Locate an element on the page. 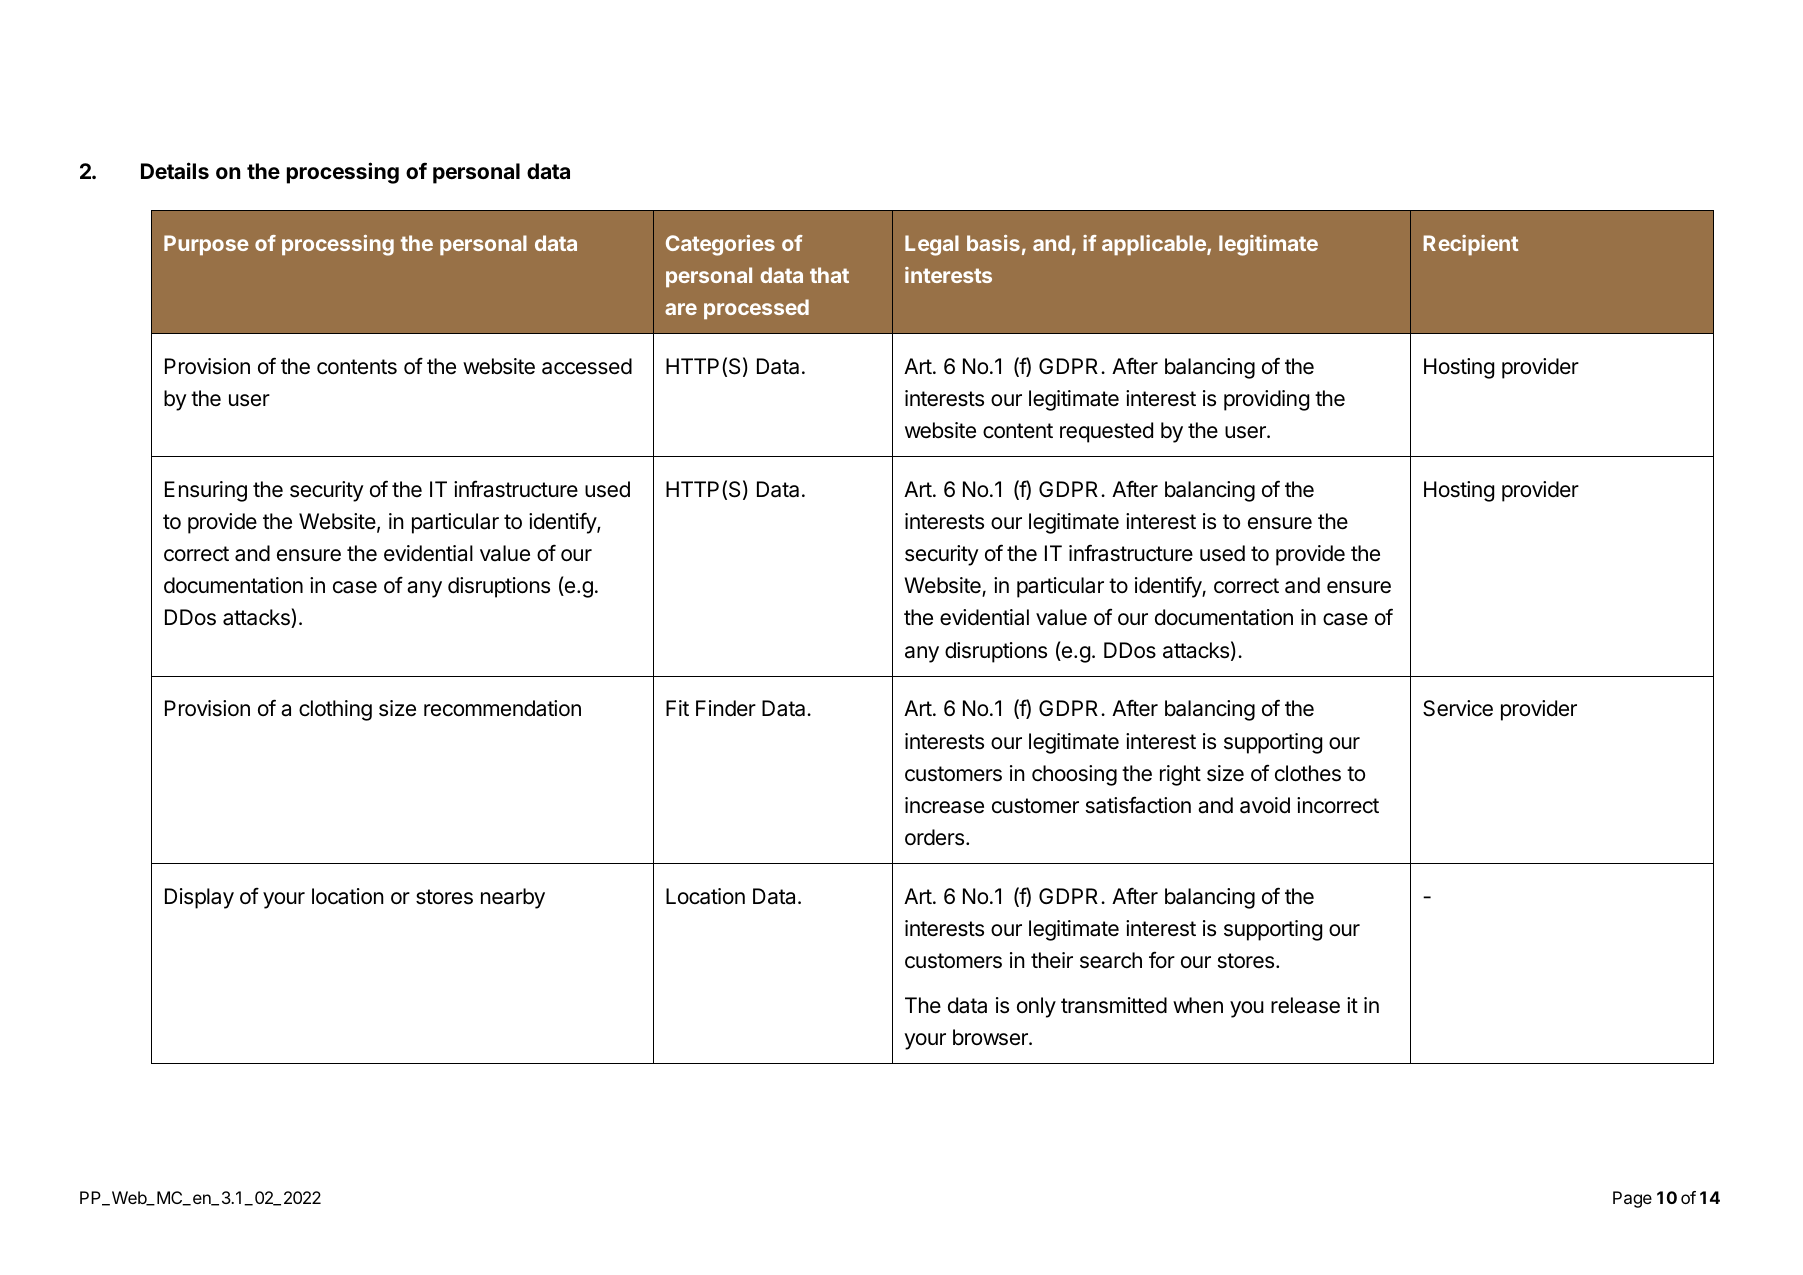 Image resolution: width=1803 pixels, height=1275 pixels. Legal is located at coordinates (932, 245).
